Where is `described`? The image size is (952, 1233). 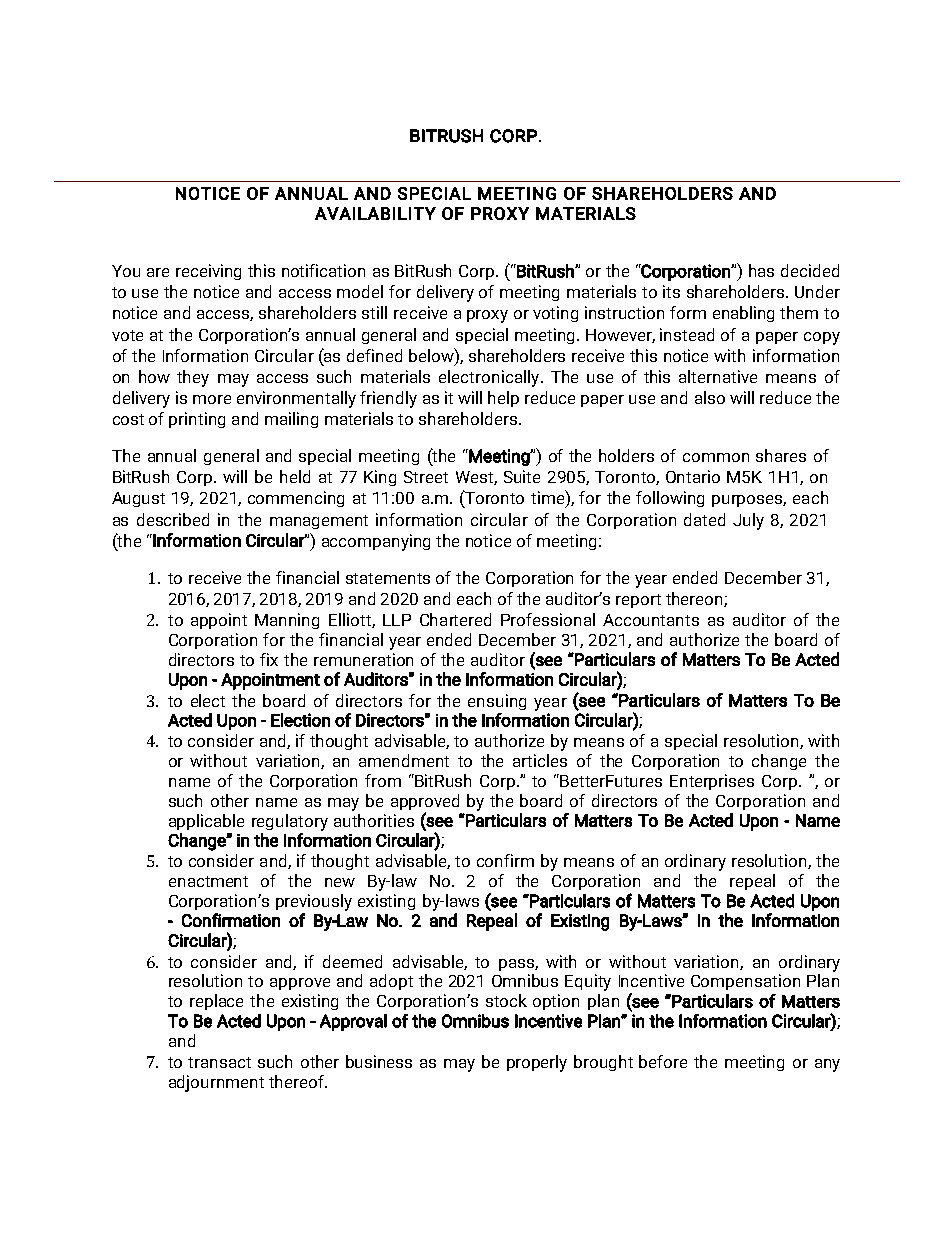
described is located at coordinates (173, 519).
